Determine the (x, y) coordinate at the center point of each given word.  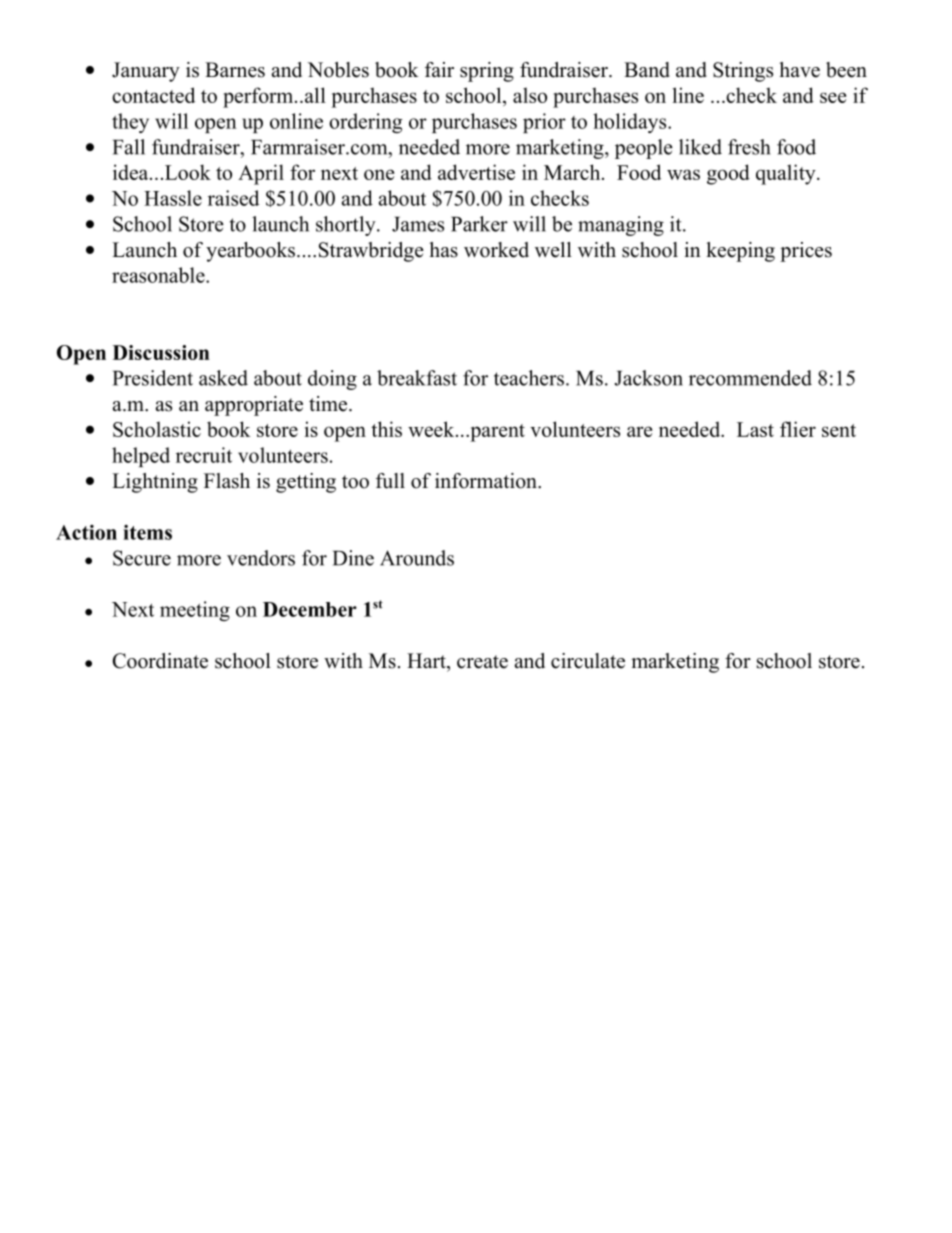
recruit (204, 455)
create (482, 662)
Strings (743, 72)
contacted (153, 95)
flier (798, 429)
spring (487, 72)
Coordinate (160, 661)
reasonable (159, 275)
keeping (740, 252)
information (487, 481)
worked (496, 250)
